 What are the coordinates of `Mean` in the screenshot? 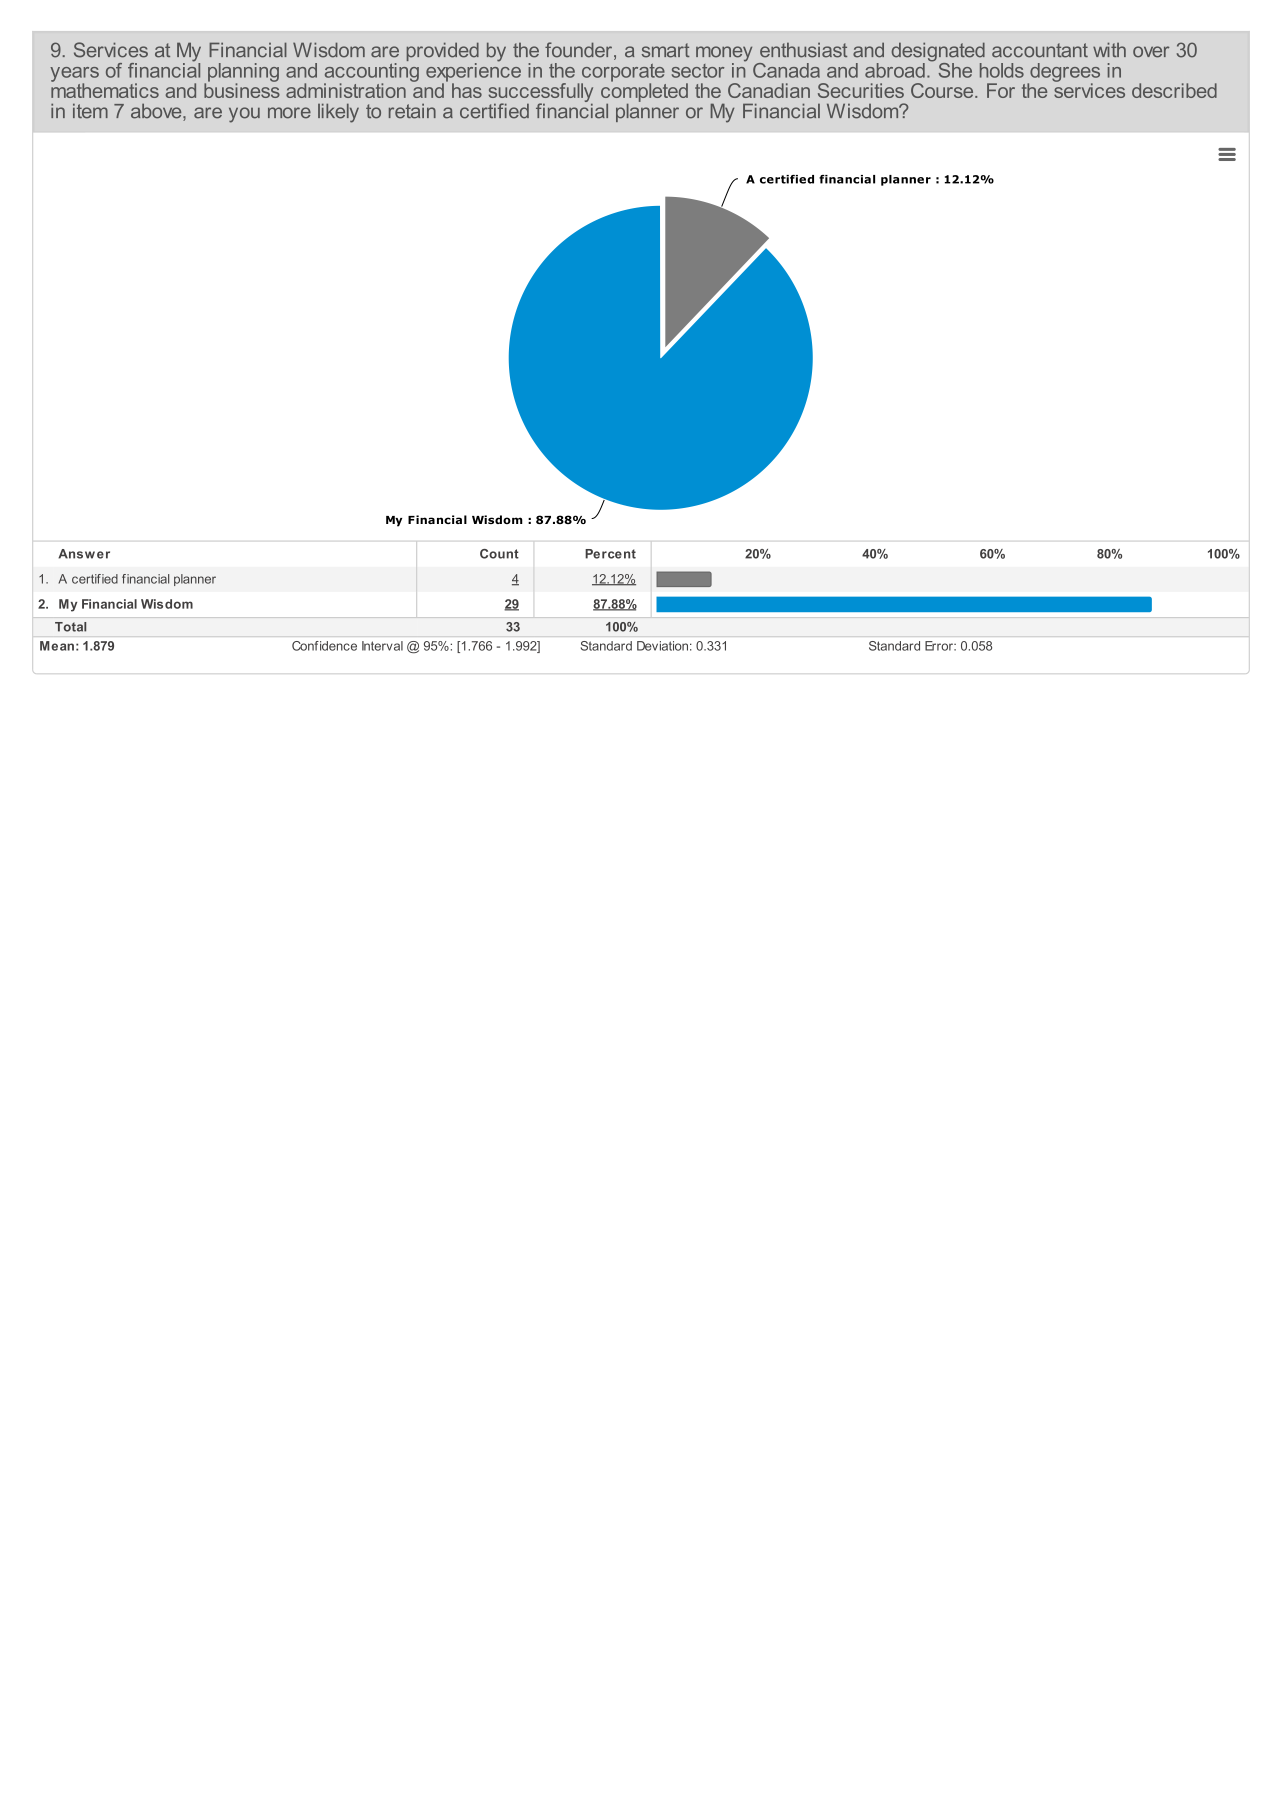 It's located at (57, 646).
